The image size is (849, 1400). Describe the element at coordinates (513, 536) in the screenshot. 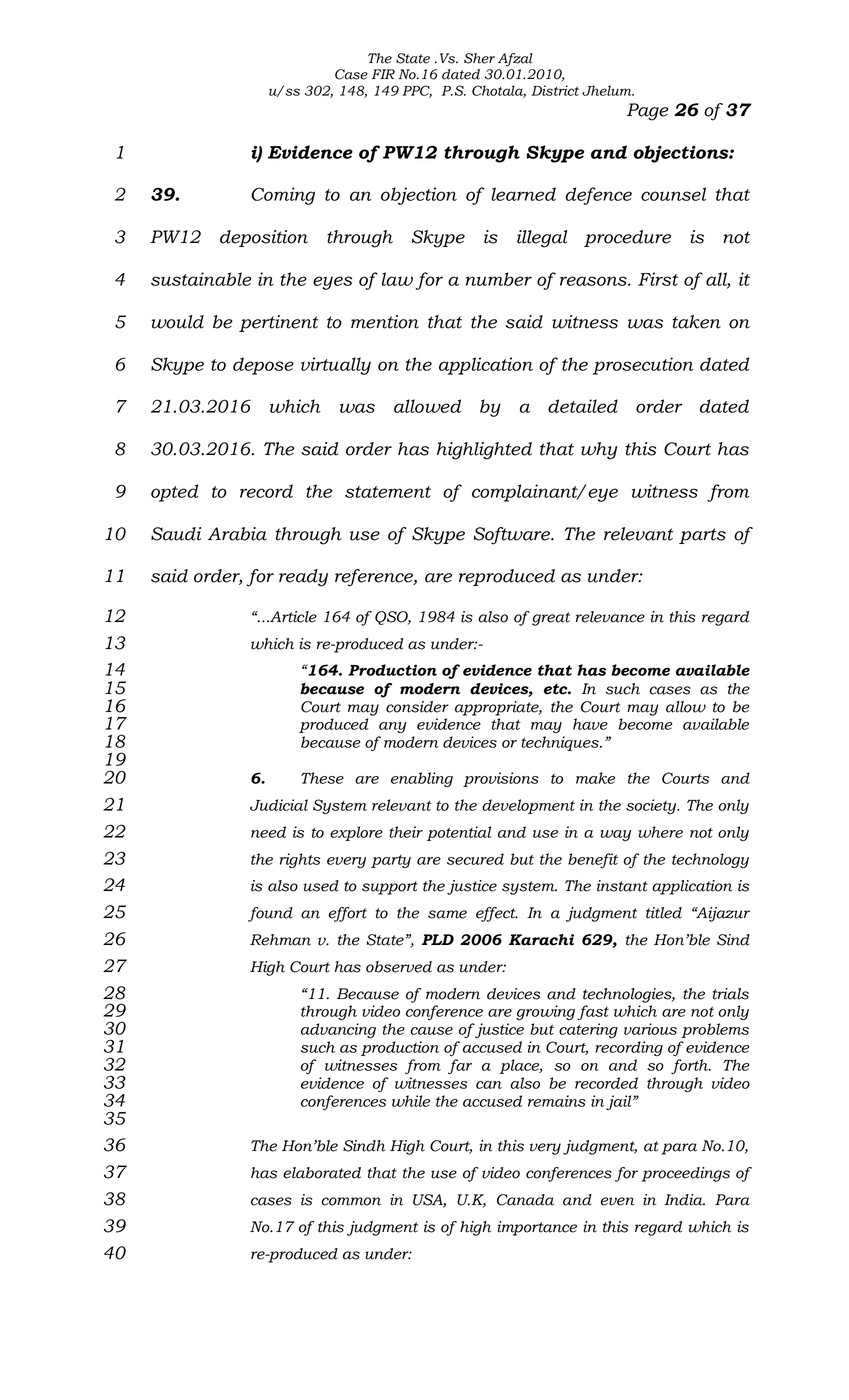

I see `Software` at that location.
